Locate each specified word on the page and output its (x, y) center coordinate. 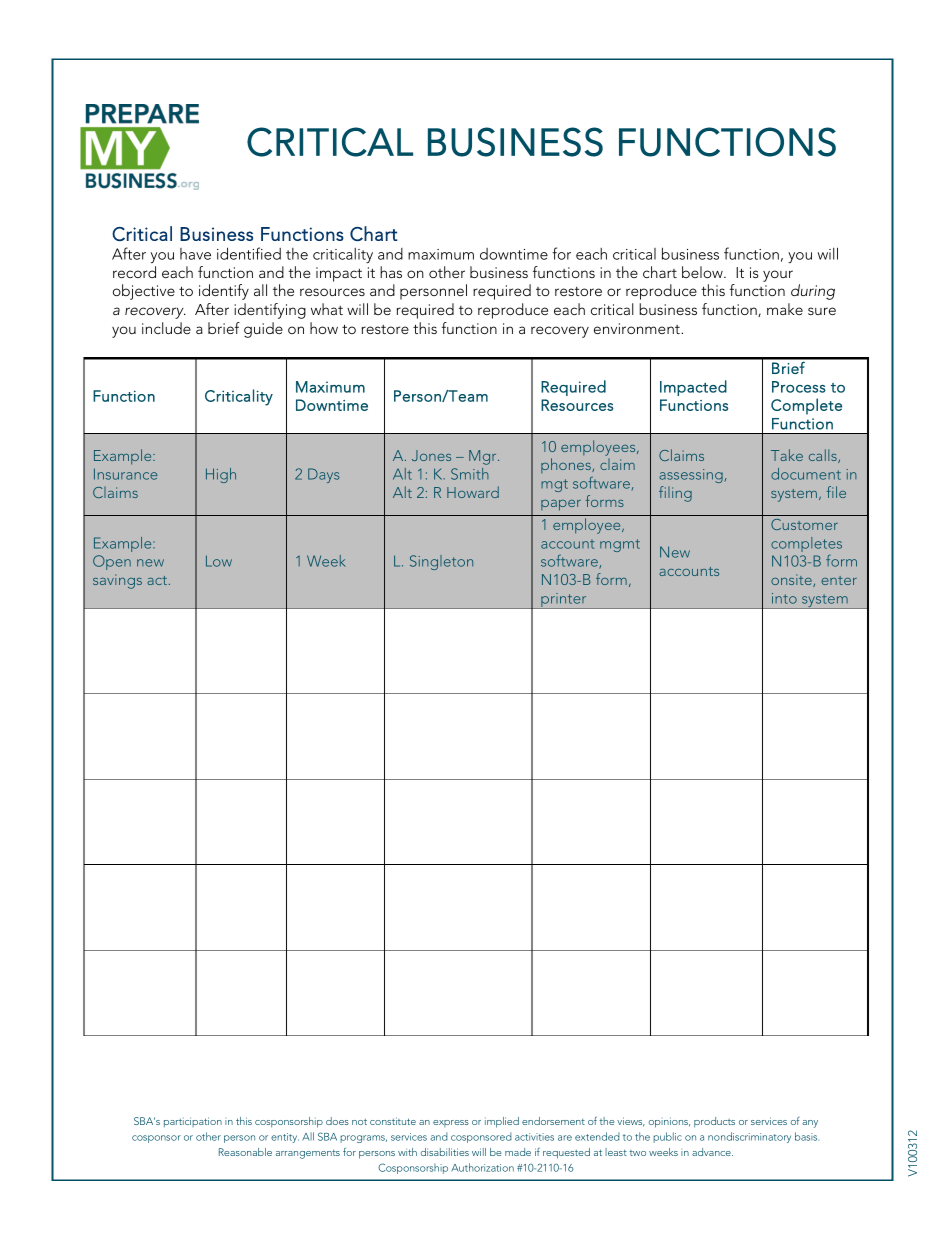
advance (712, 1152)
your (778, 276)
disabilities (445, 1152)
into (784, 598)
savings (117, 581)
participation (193, 1122)
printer (564, 601)
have (195, 254)
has (391, 272)
